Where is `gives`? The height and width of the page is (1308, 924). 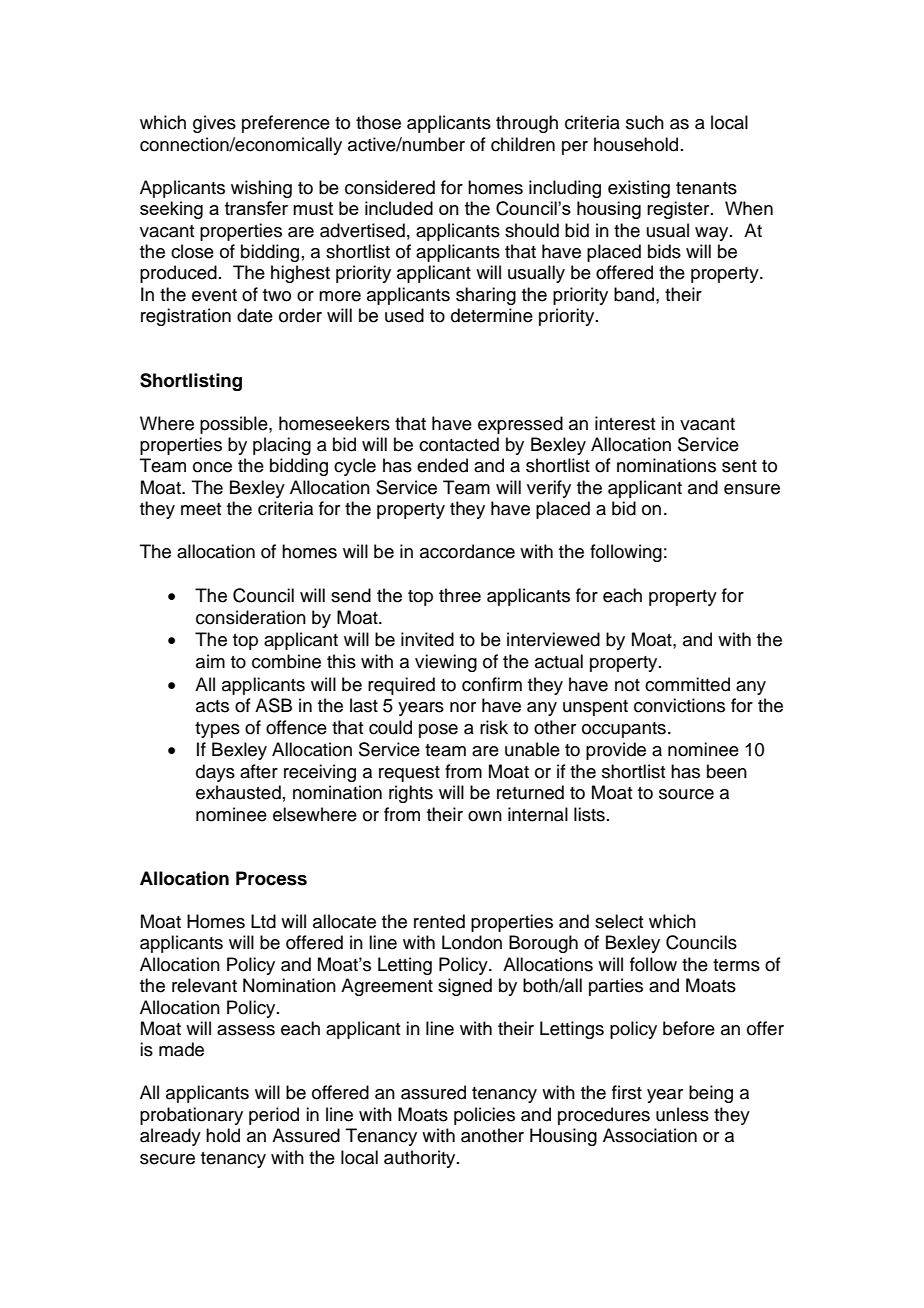 gives is located at coordinates (214, 124).
